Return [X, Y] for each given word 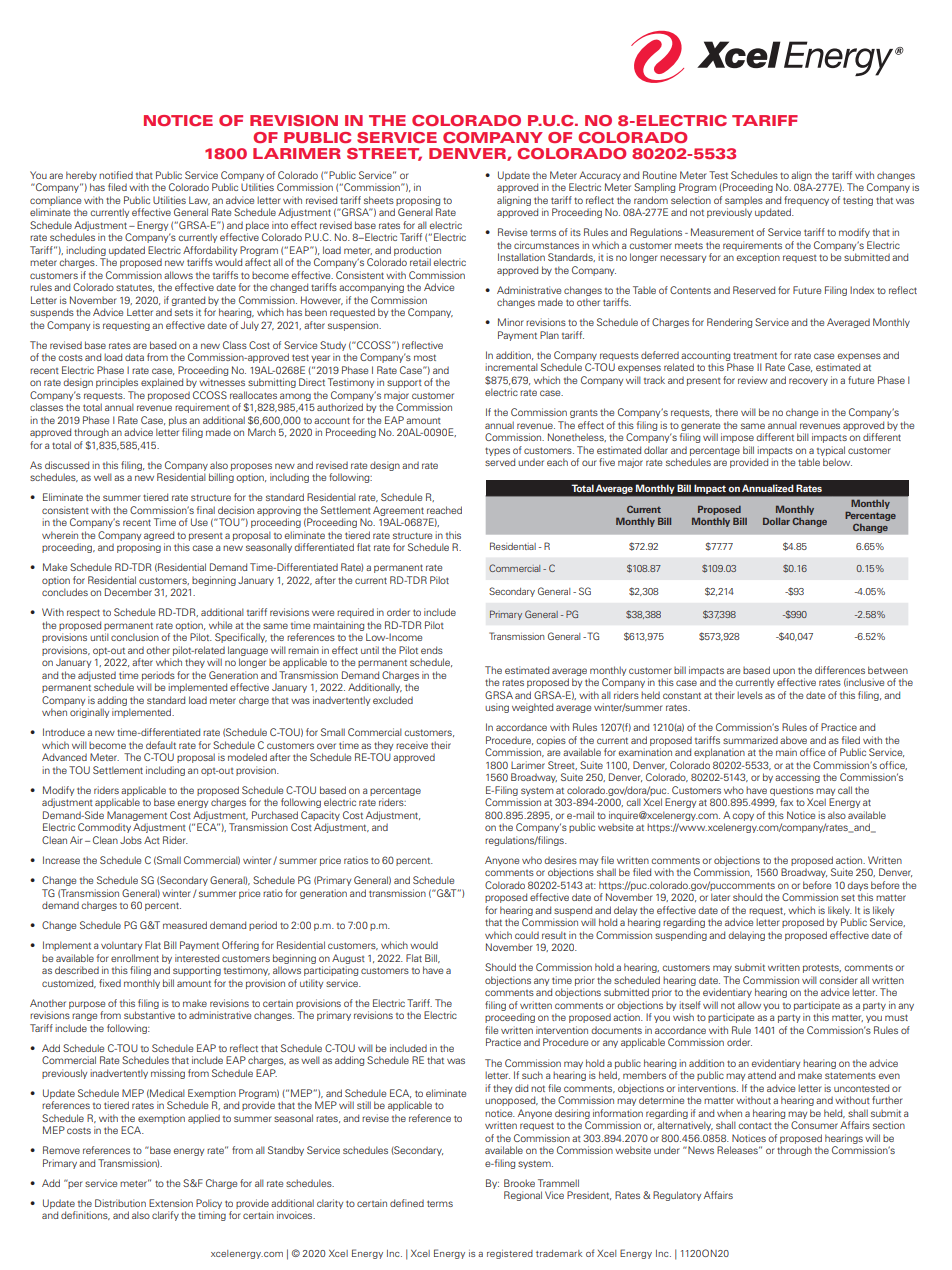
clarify [165, 1216]
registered [510, 1254]
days [857, 886]
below [837, 462]
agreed [159, 536]
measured [185, 925]
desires [560, 860]
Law [199, 200]
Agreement [398, 511]
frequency [806, 201]
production [417, 251]
